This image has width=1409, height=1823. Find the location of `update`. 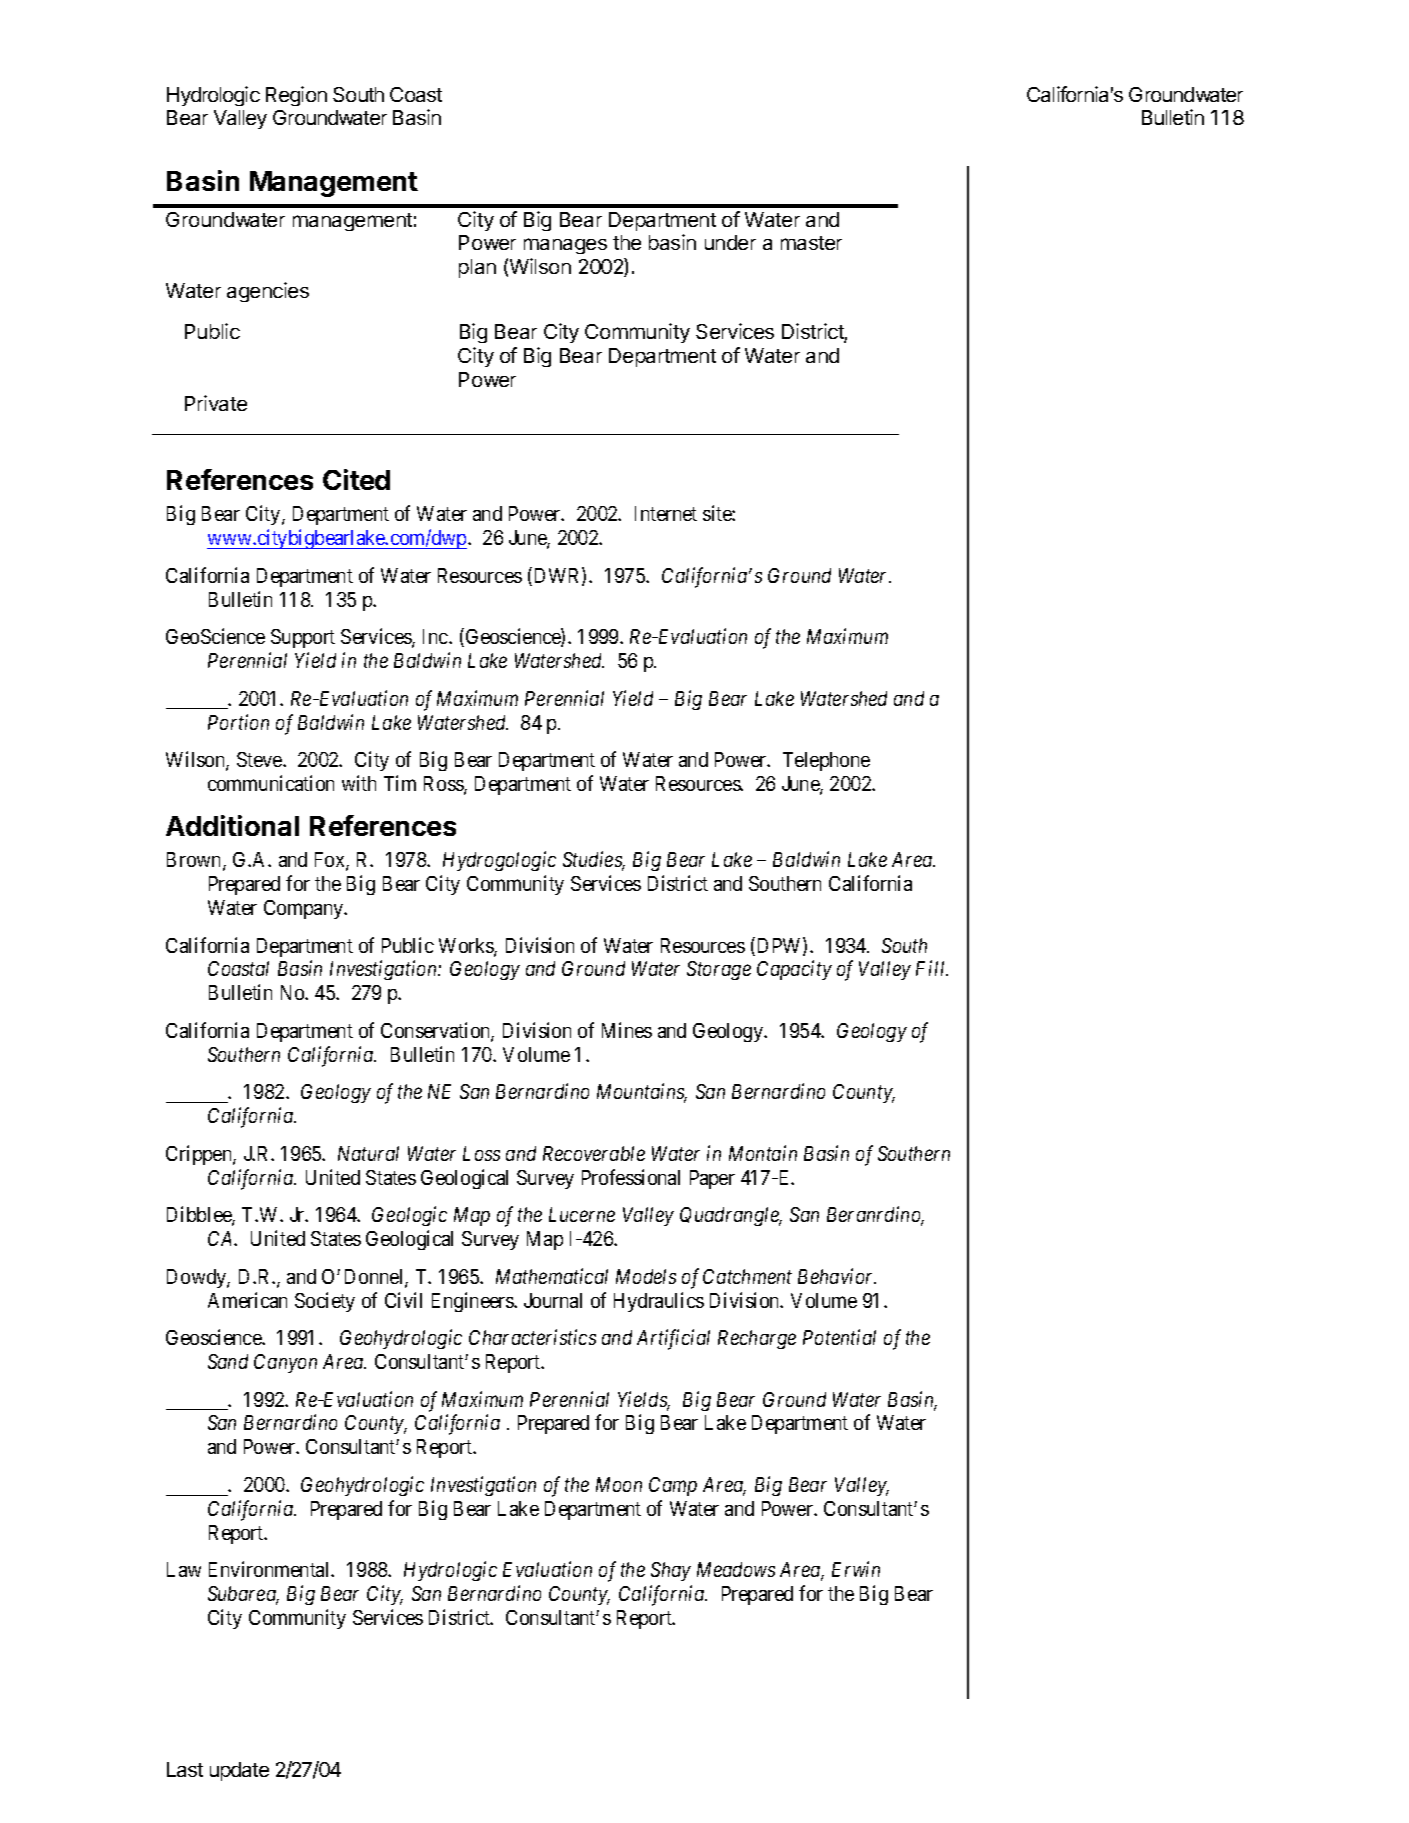

update is located at coordinates (239, 1771).
